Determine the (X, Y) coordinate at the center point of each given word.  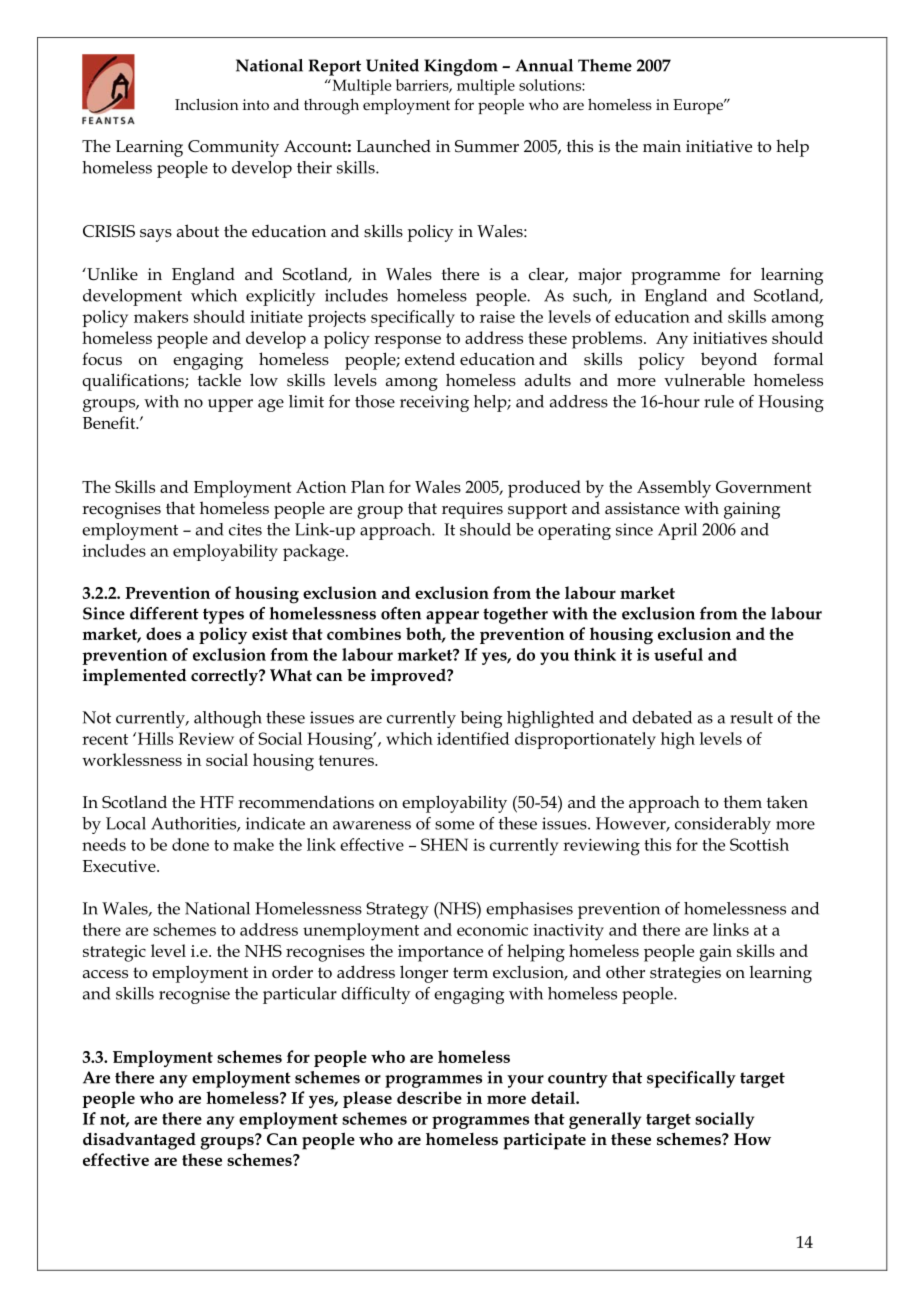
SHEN (444, 844)
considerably (723, 825)
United (392, 65)
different (164, 613)
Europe (699, 106)
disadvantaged (139, 1141)
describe (429, 1097)
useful (678, 654)
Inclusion (207, 104)
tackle (219, 380)
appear (452, 617)
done (190, 844)
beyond (729, 361)
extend (430, 359)
